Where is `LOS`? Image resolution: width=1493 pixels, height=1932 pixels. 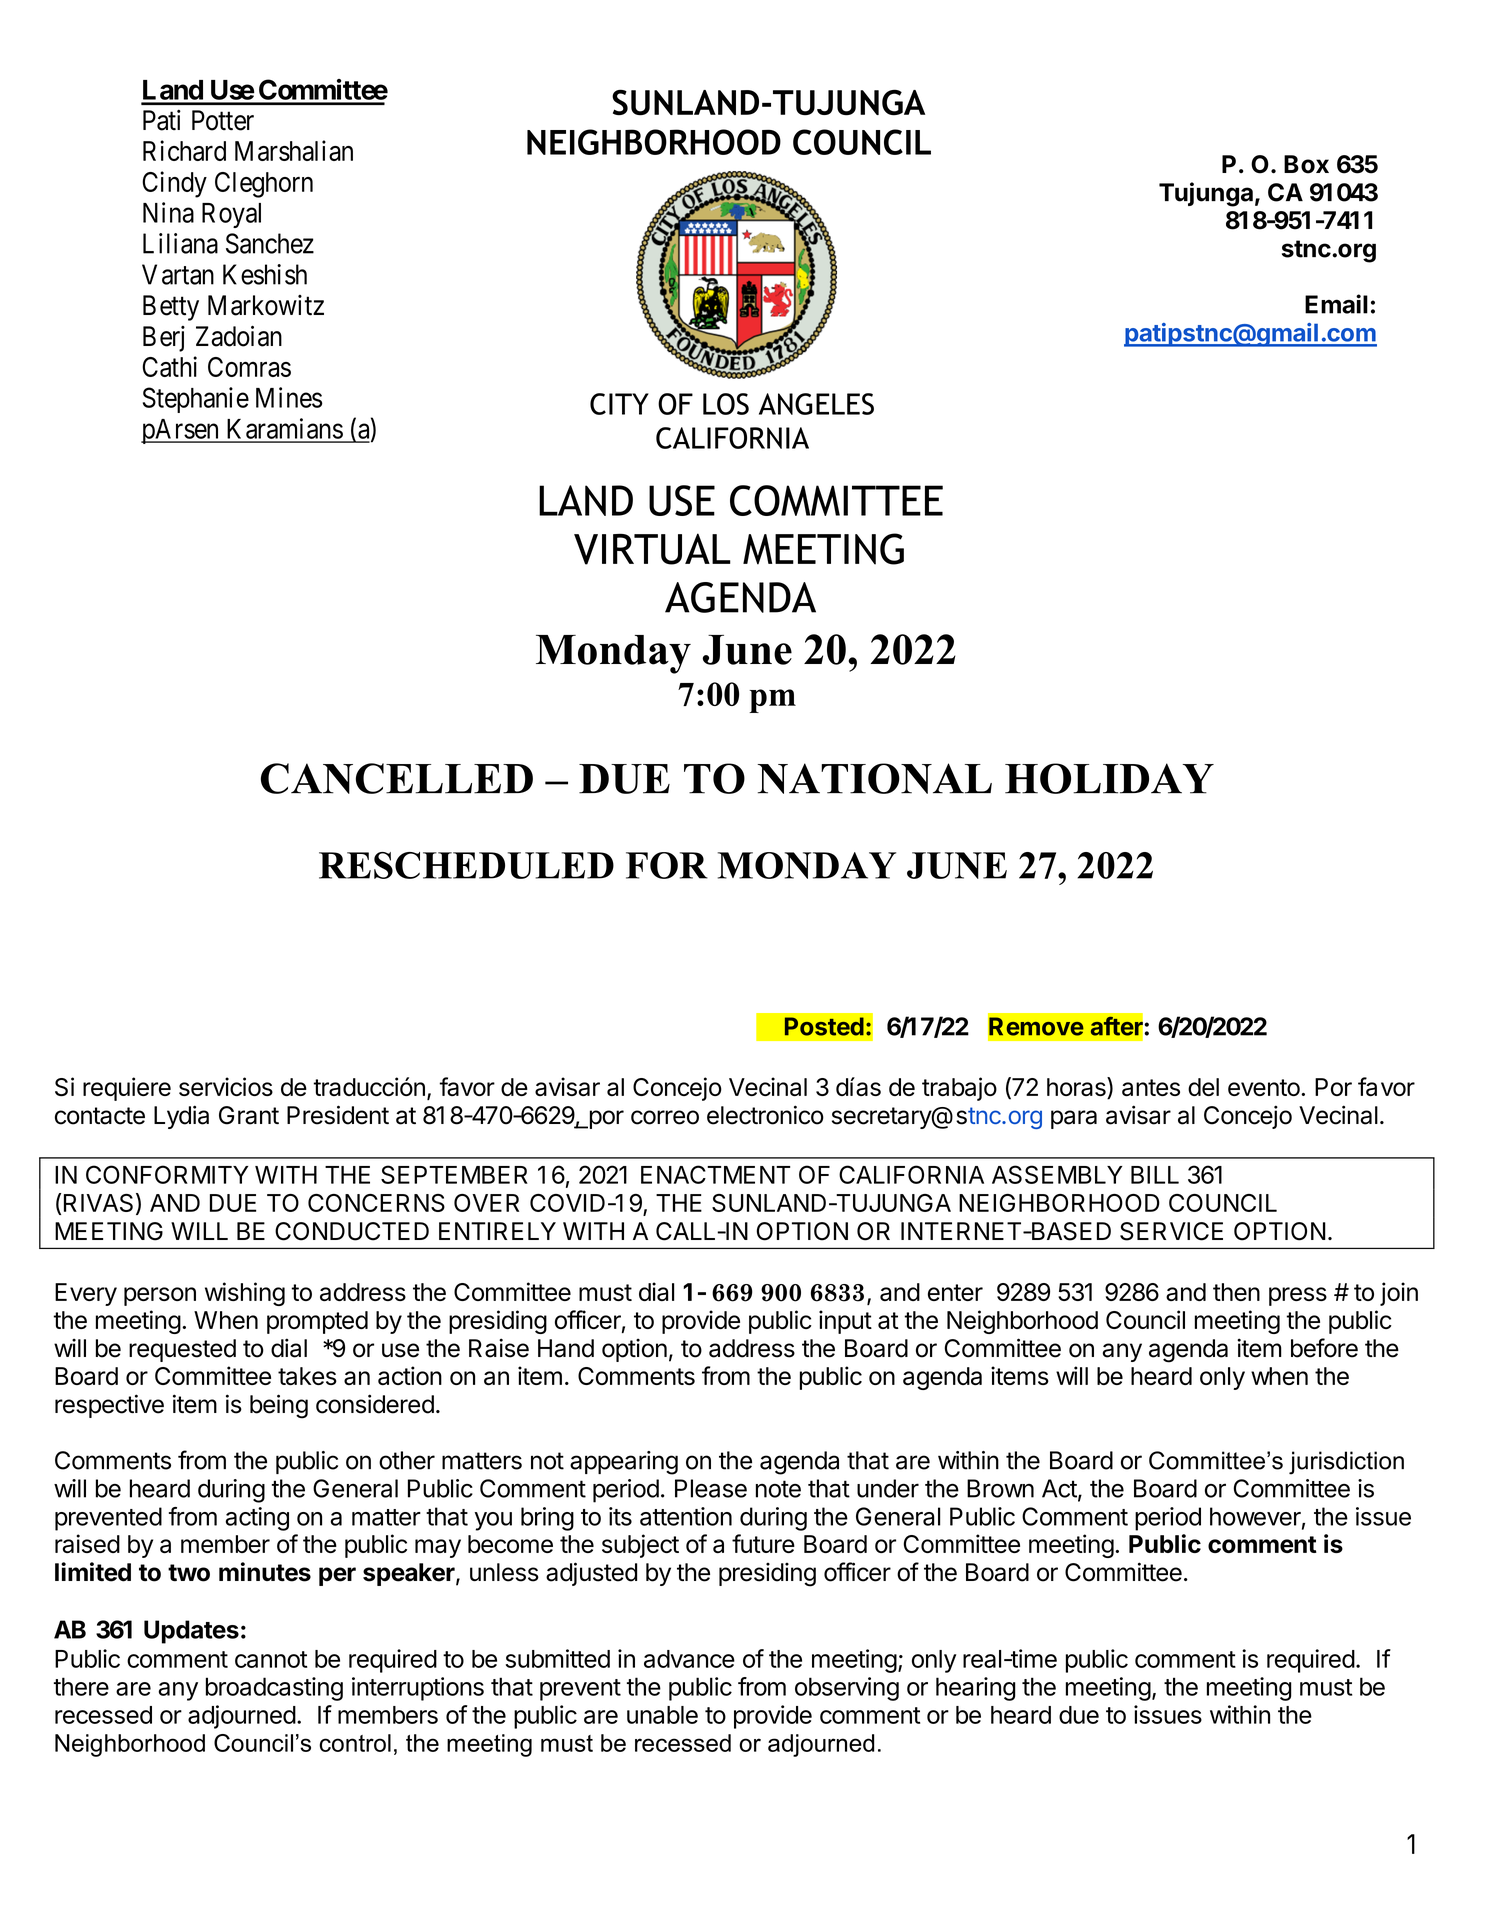
LOS is located at coordinates (726, 404).
